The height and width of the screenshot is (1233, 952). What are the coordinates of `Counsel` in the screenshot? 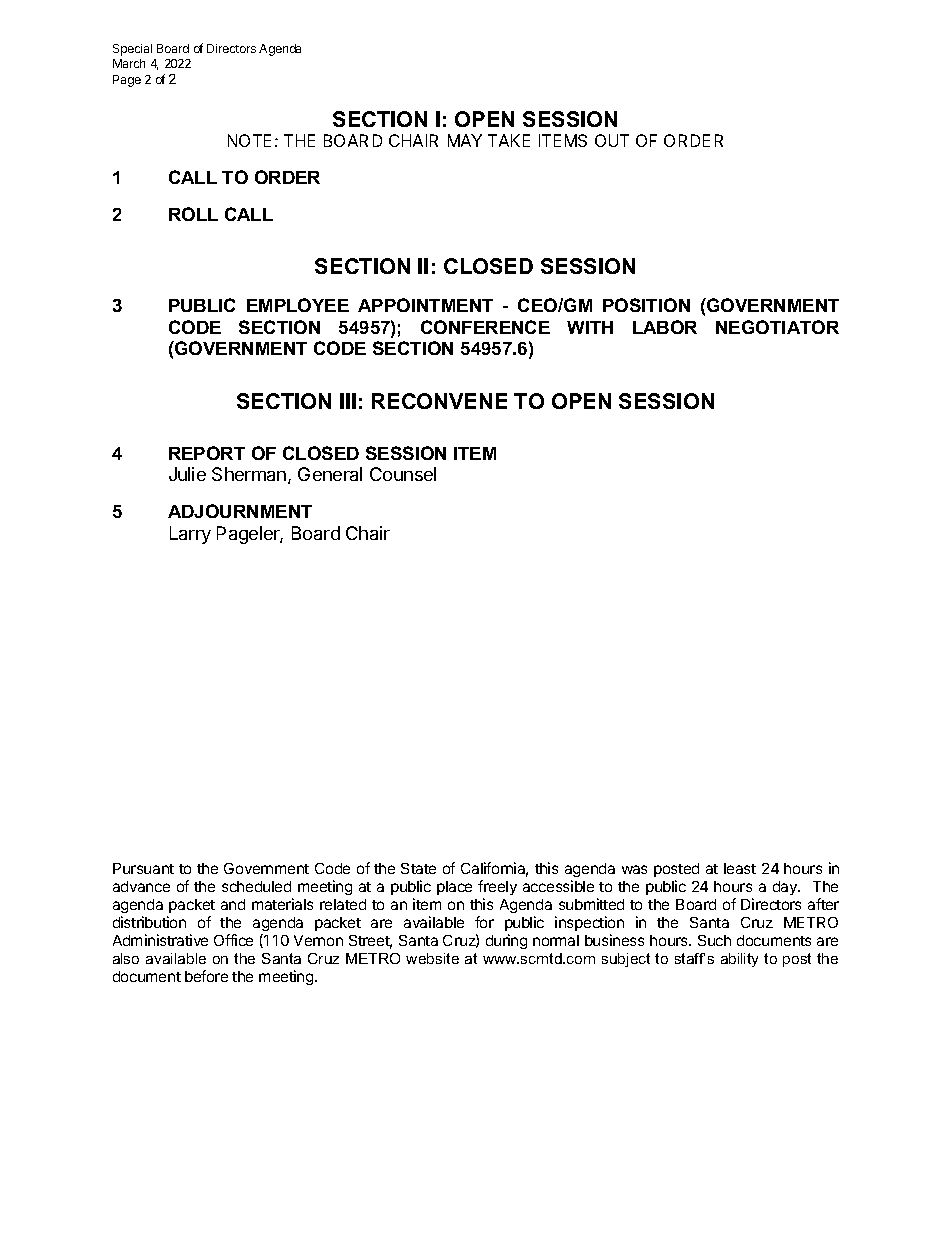 It's located at (403, 474).
